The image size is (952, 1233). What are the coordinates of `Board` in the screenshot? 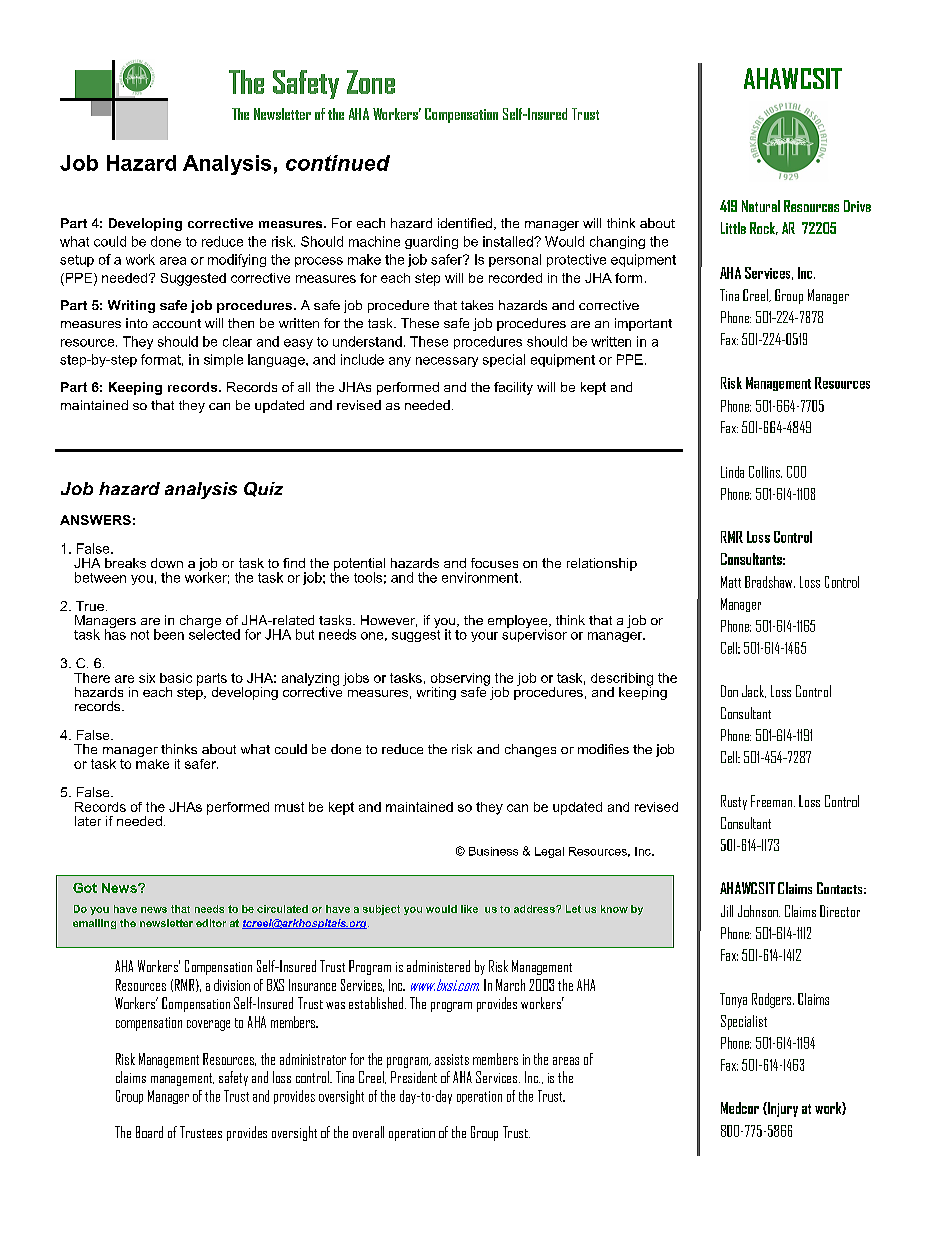 It's located at (149, 1132).
